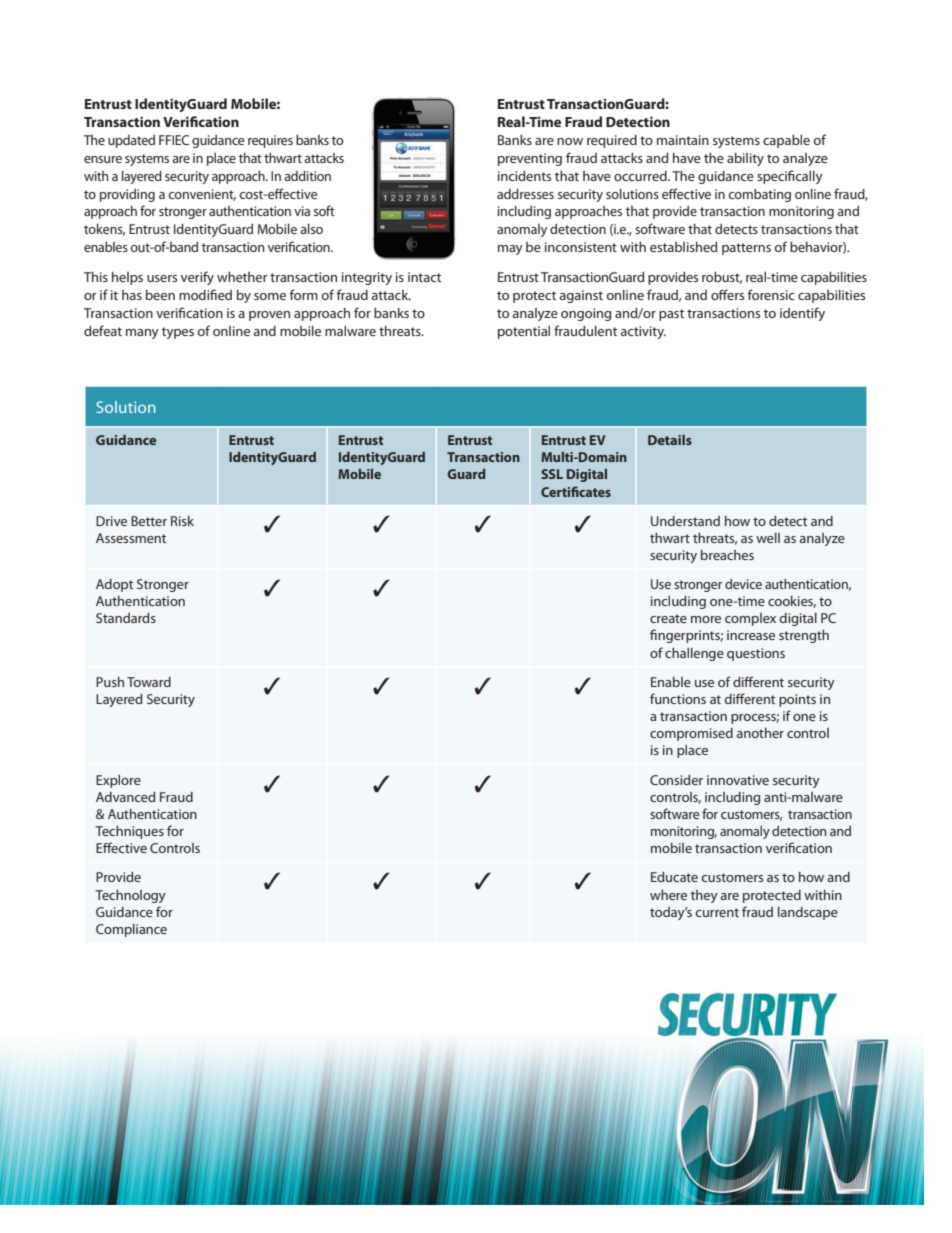 The height and width of the screenshot is (1233, 952). I want to click on Technology, so click(130, 896).
